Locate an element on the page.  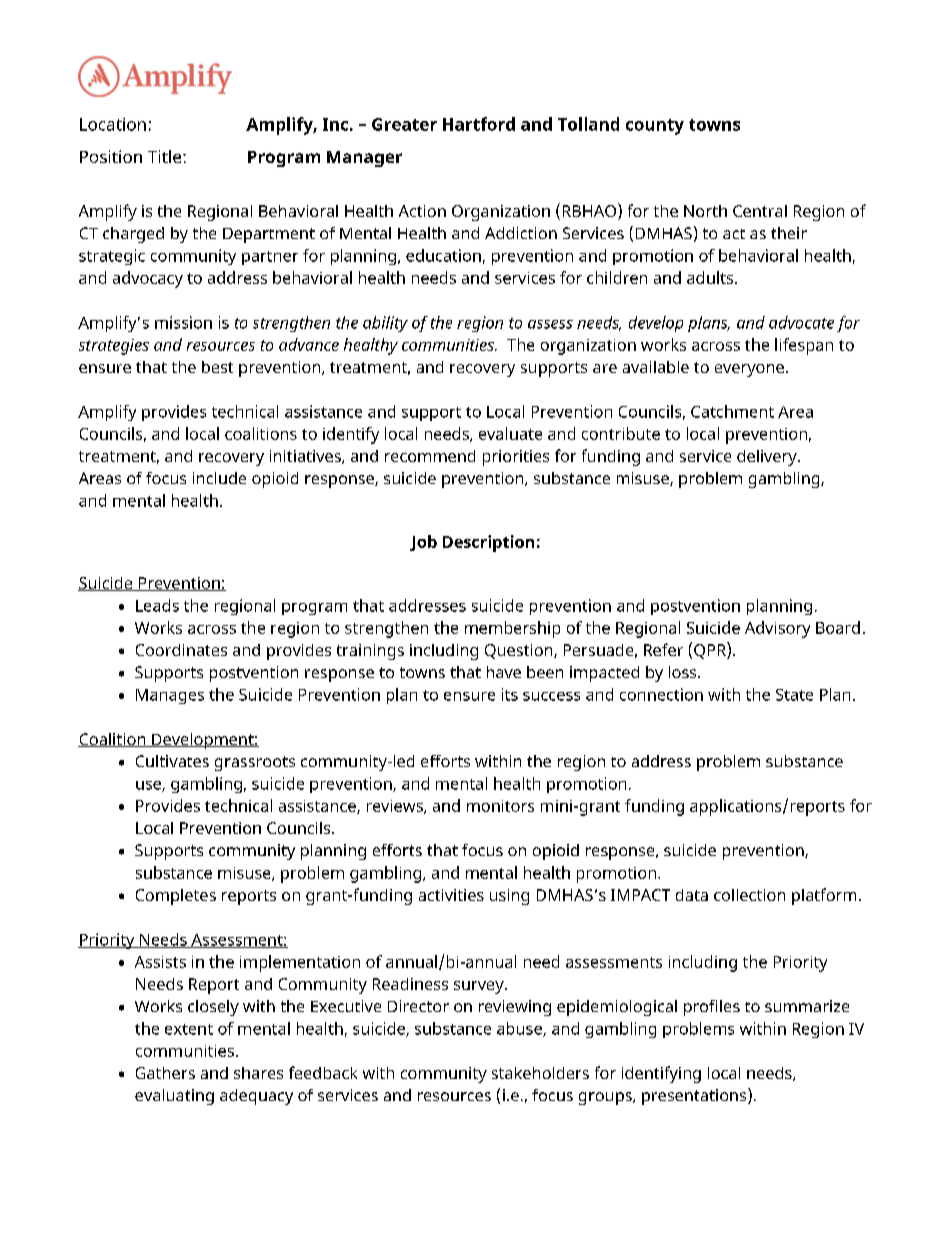
Title is located at coordinates (164, 156).
